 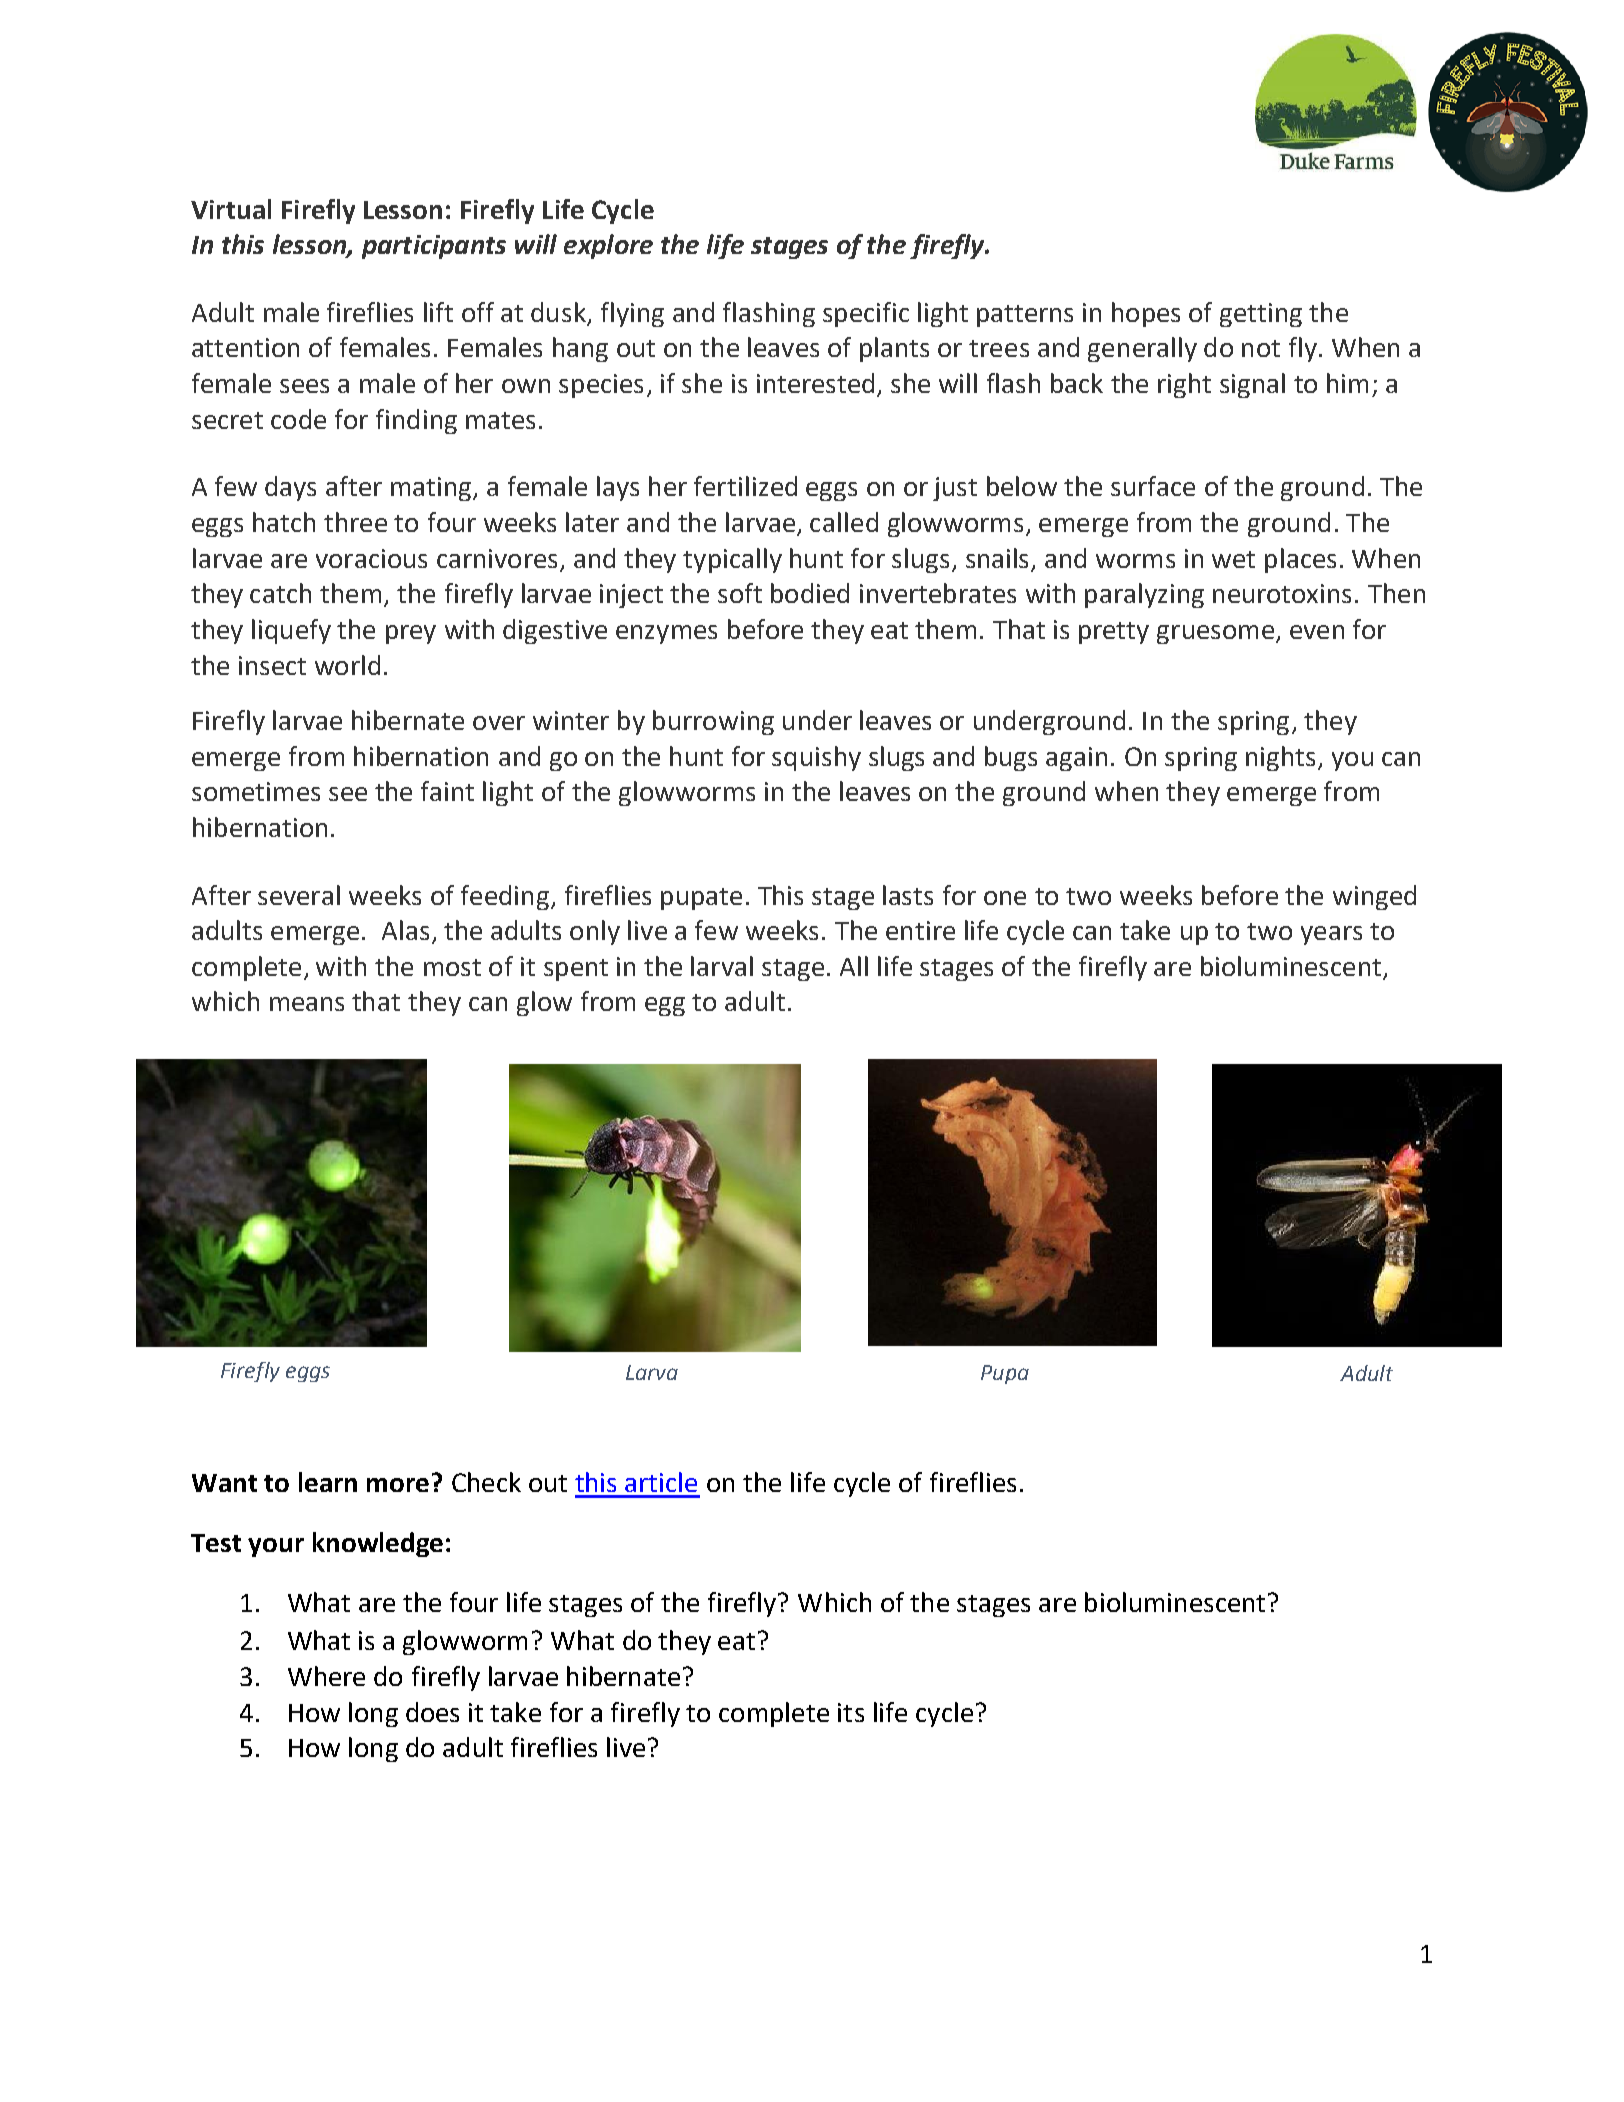 I want to click on wet, so click(x=1233, y=559).
